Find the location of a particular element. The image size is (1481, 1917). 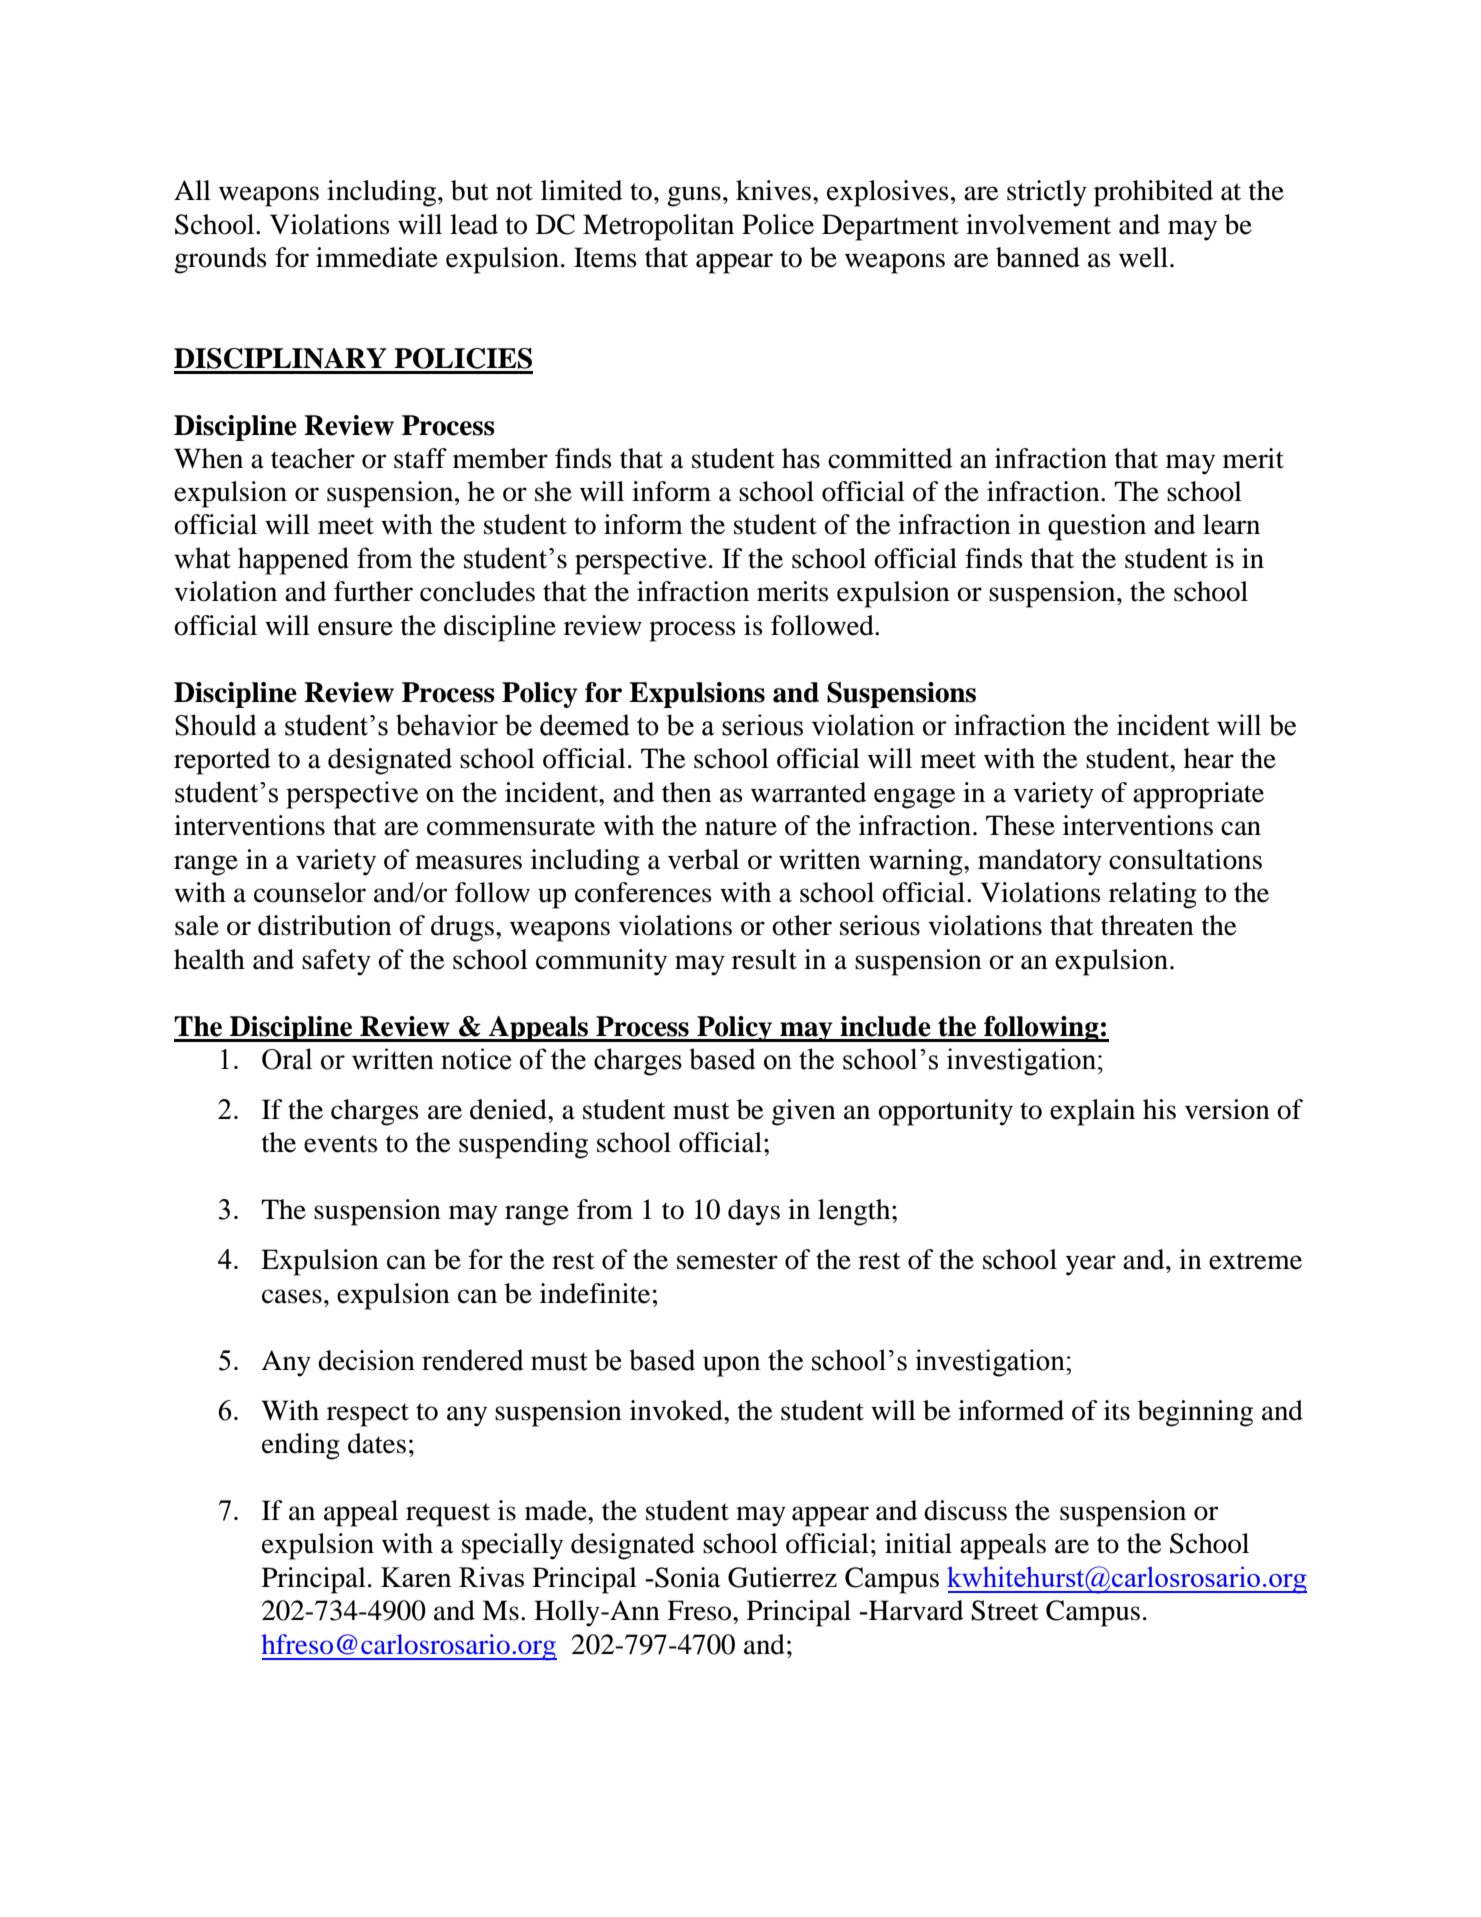

well is located at coordinates (1143, 257).
